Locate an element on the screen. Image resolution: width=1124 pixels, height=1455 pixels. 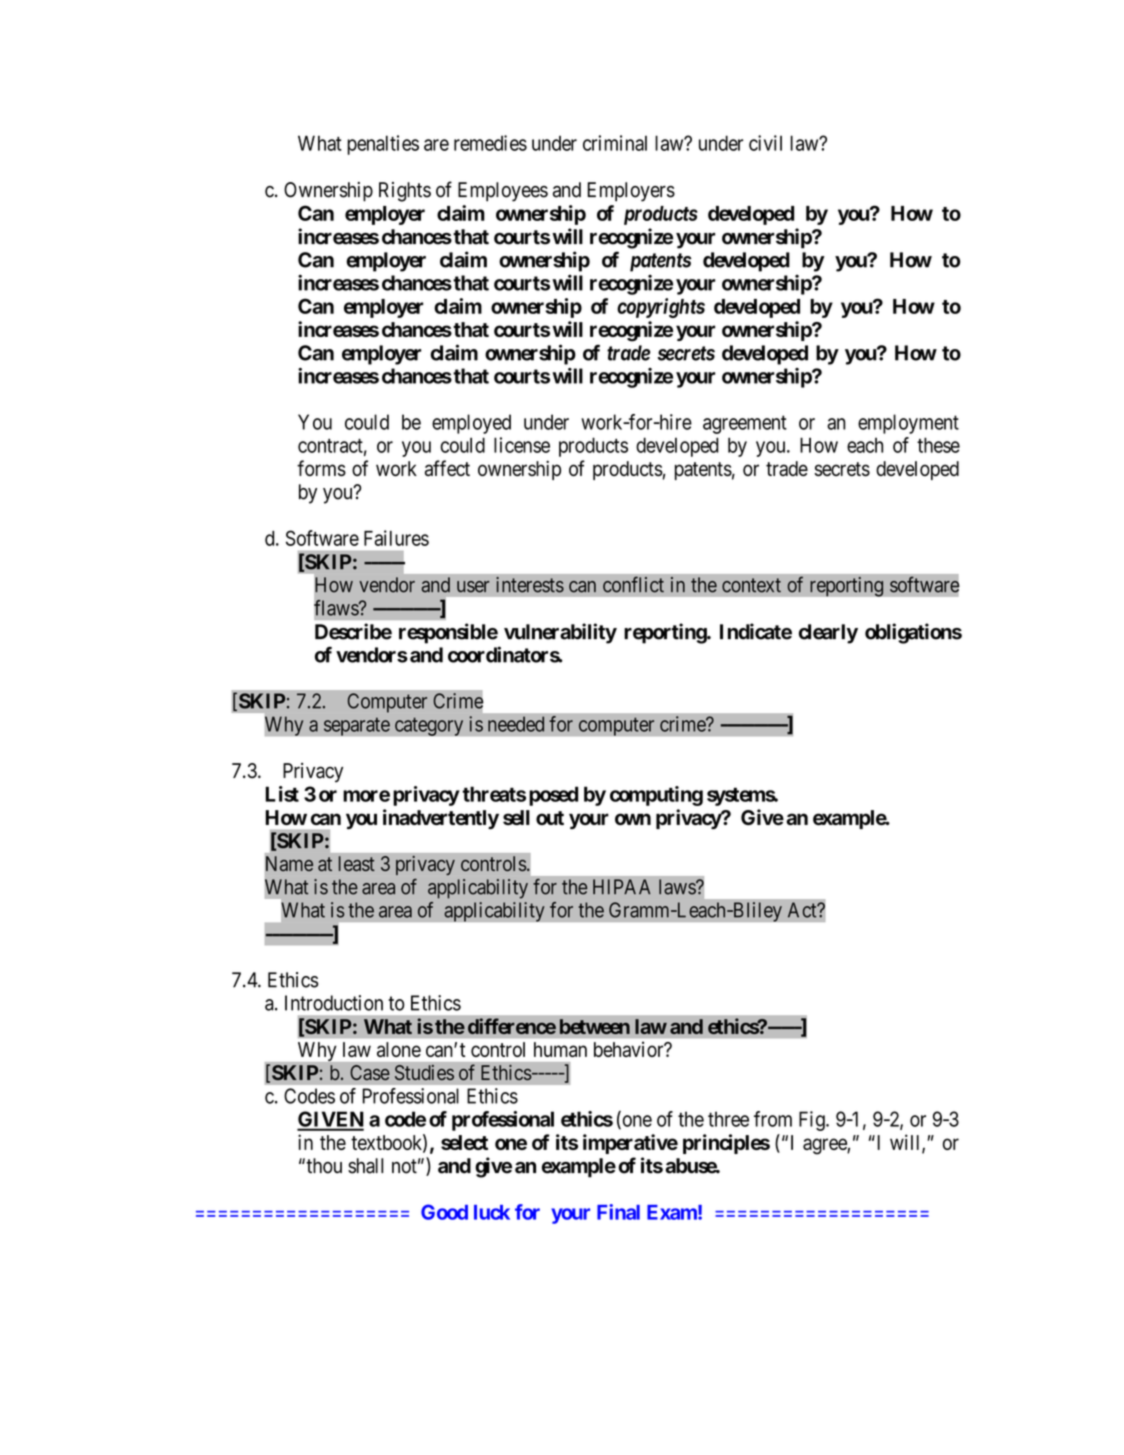
between is located at coordinates (595, 1026).
